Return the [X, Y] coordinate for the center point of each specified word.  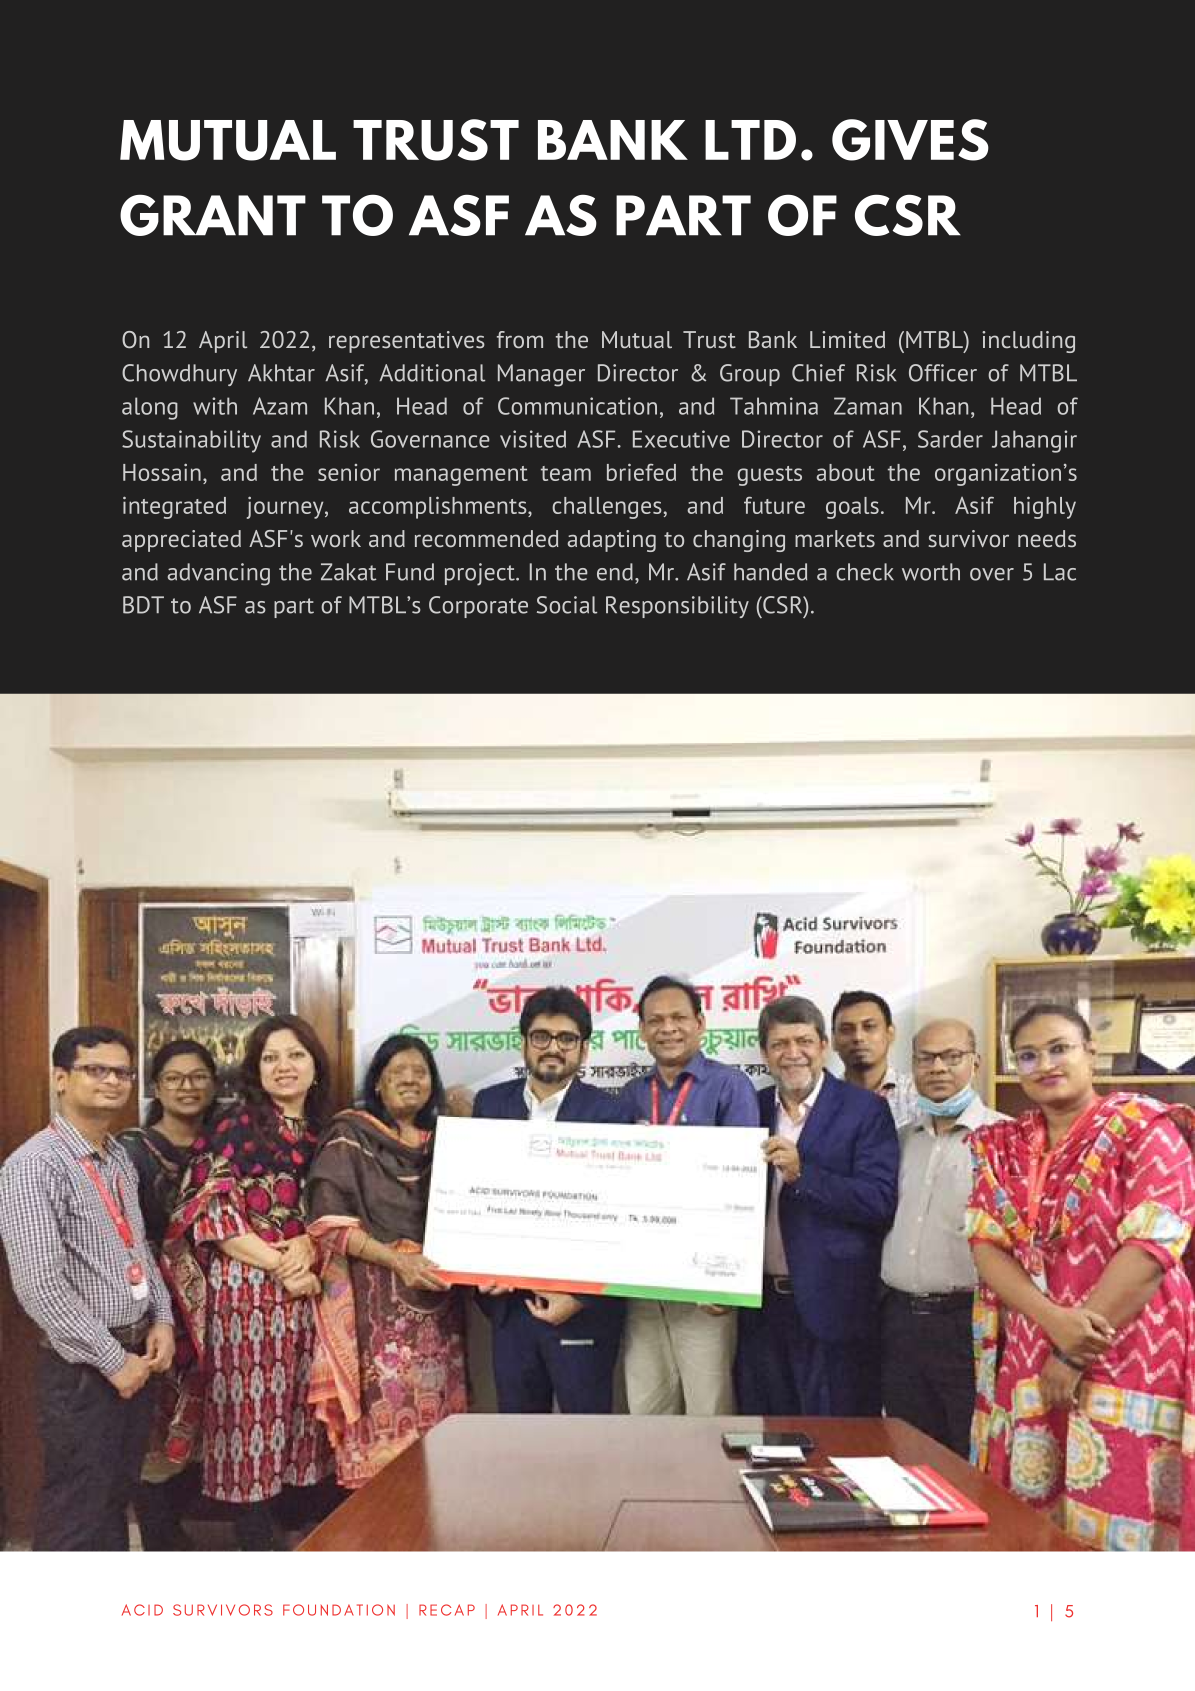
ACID [142, 1610]
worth [931, 572]
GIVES [910, 140]
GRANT [213, 215]
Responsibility [677, 607]
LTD [750, 140]
